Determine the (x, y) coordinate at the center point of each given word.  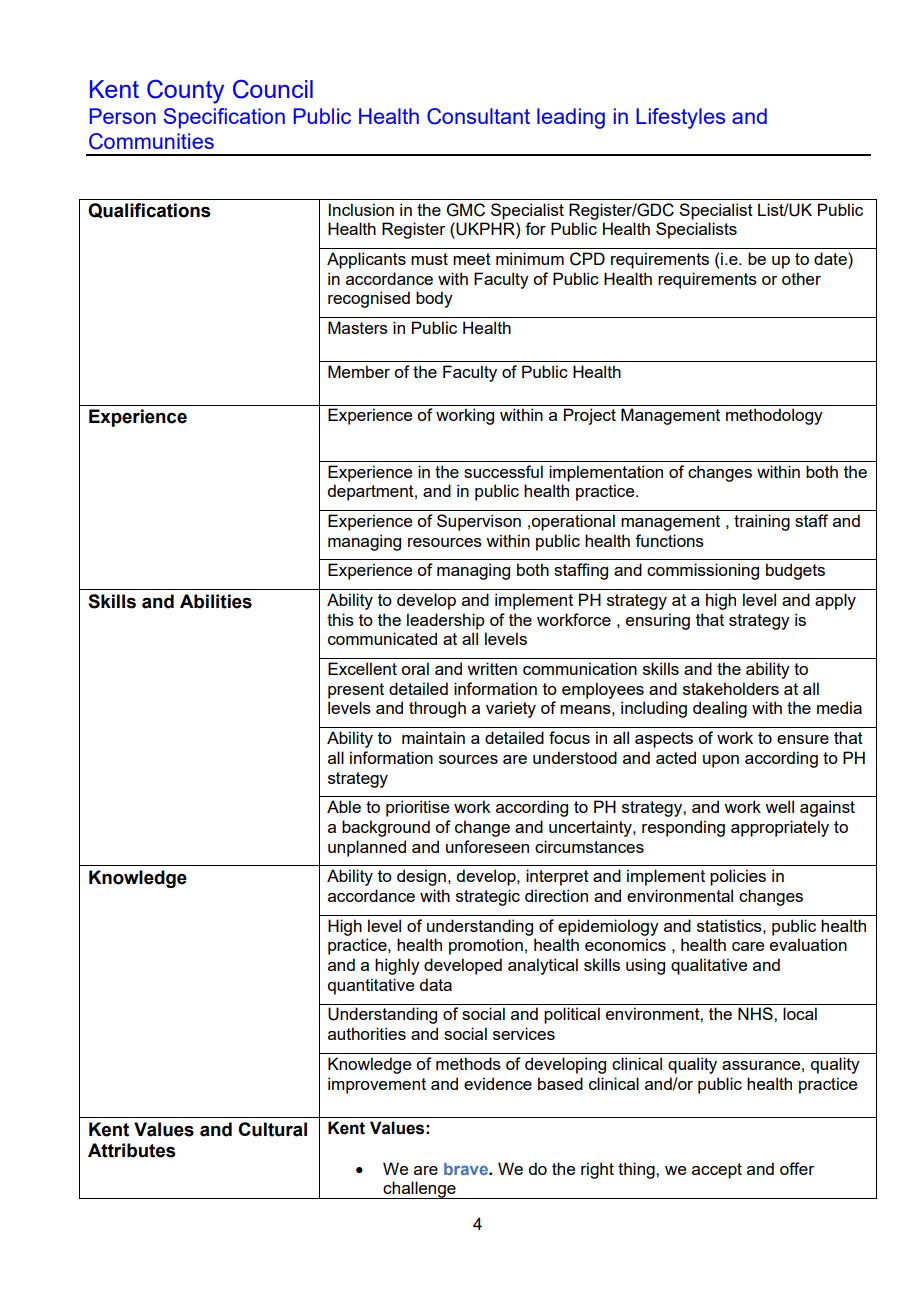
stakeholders (731, 688)
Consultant (478, 116)
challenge (420, 1190)
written (492, 668)
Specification (224, 118)
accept (717, 1171)
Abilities (216, 601)
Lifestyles (681, 118)
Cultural (272, 1129)
